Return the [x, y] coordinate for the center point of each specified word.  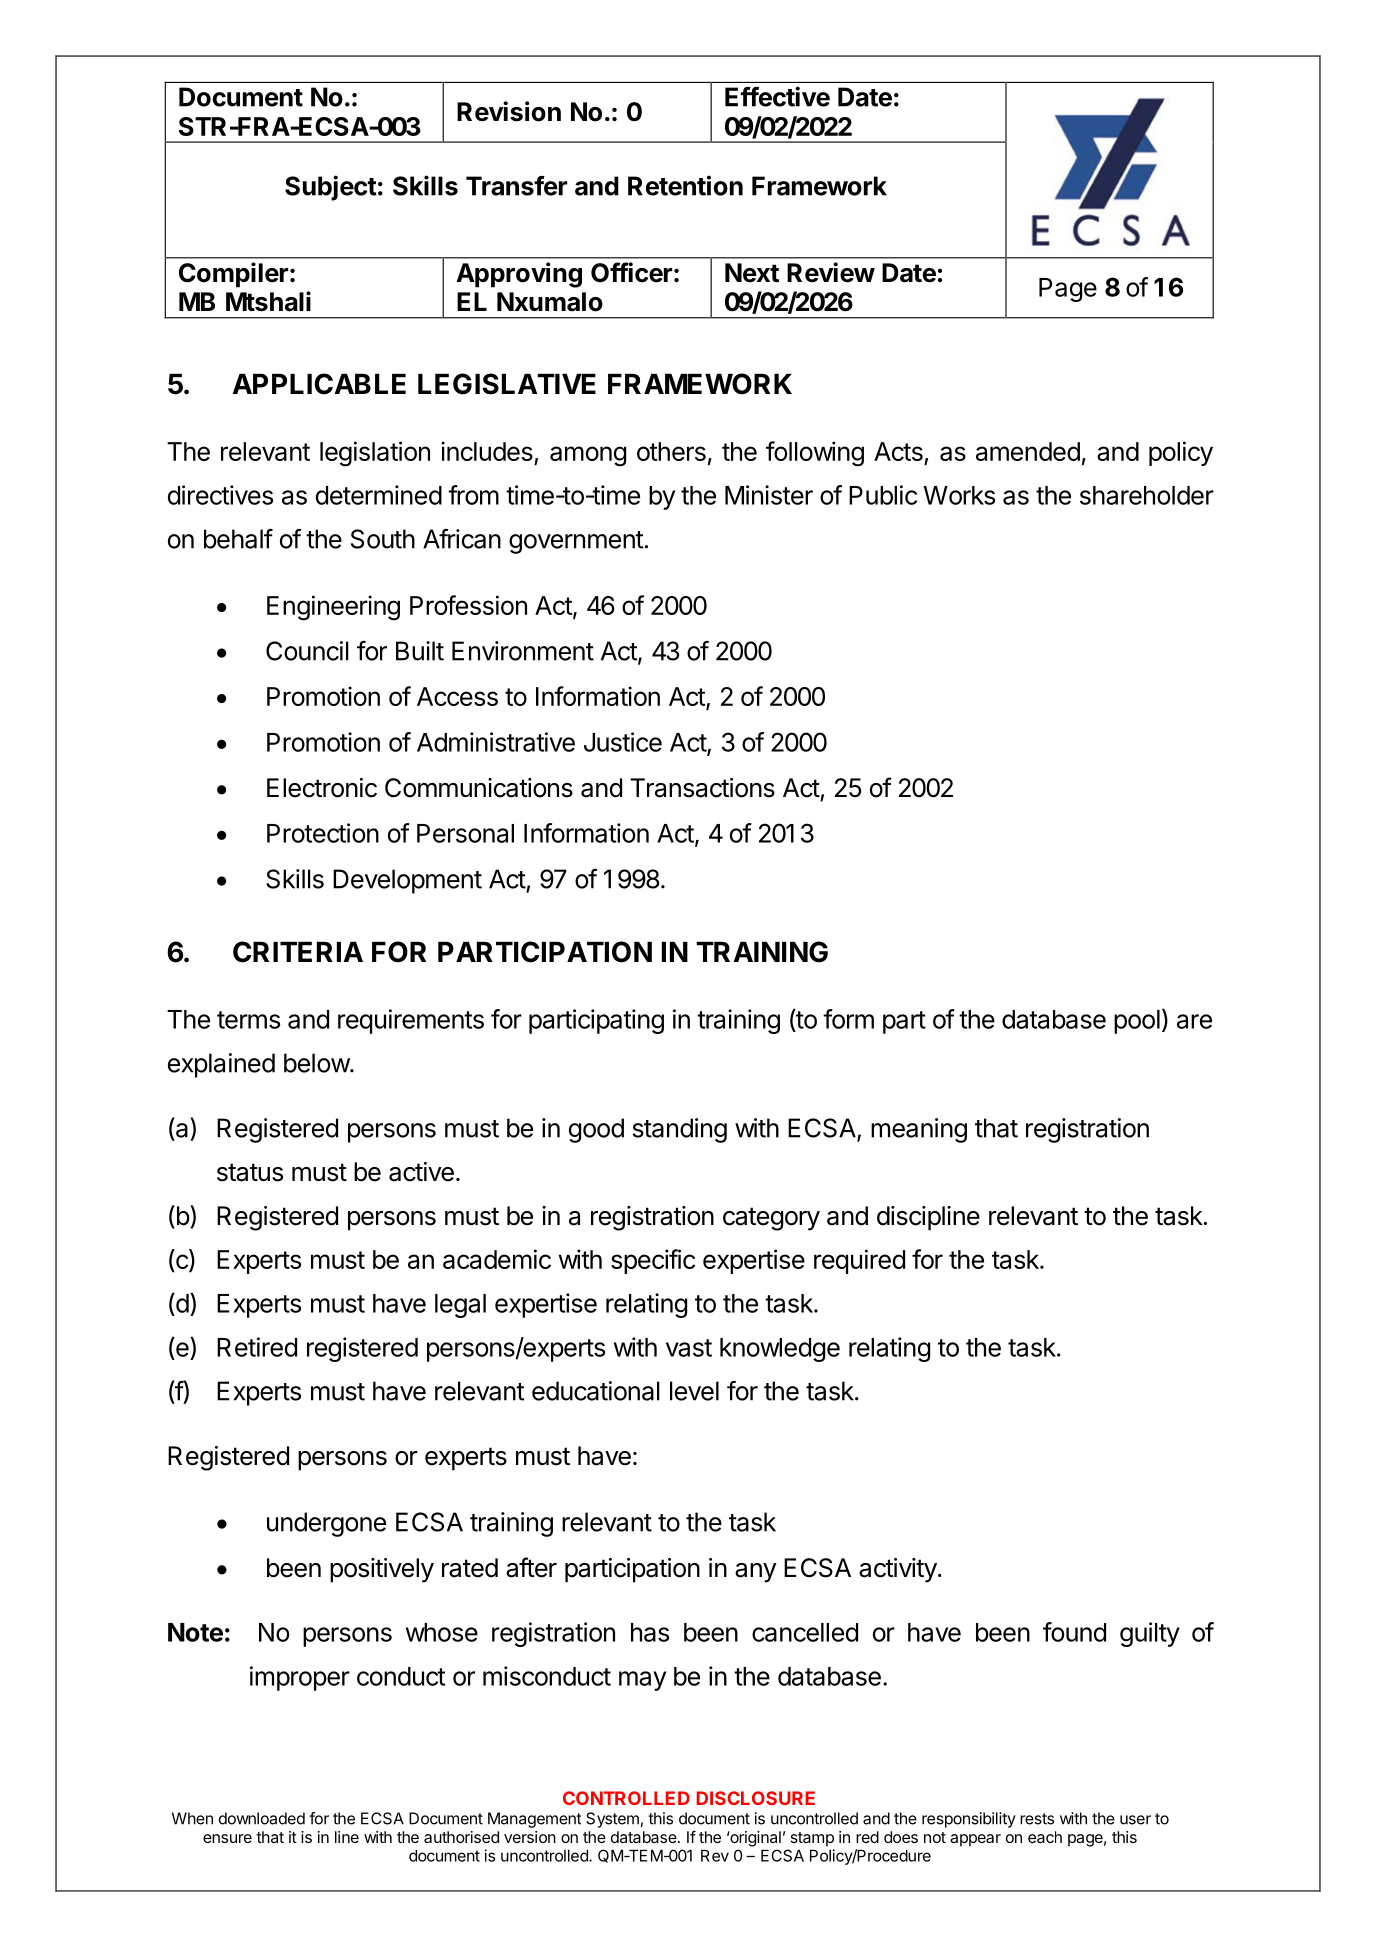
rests [1037, 1819]
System [612, 1820]
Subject [331, 188]
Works [959, 495]
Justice [623, 742]
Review [831, 272]
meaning [919, 1130]
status [250, 1172]
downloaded [262, 1818]
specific [653, 1261]
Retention [685, 185]
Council [307, 651]
